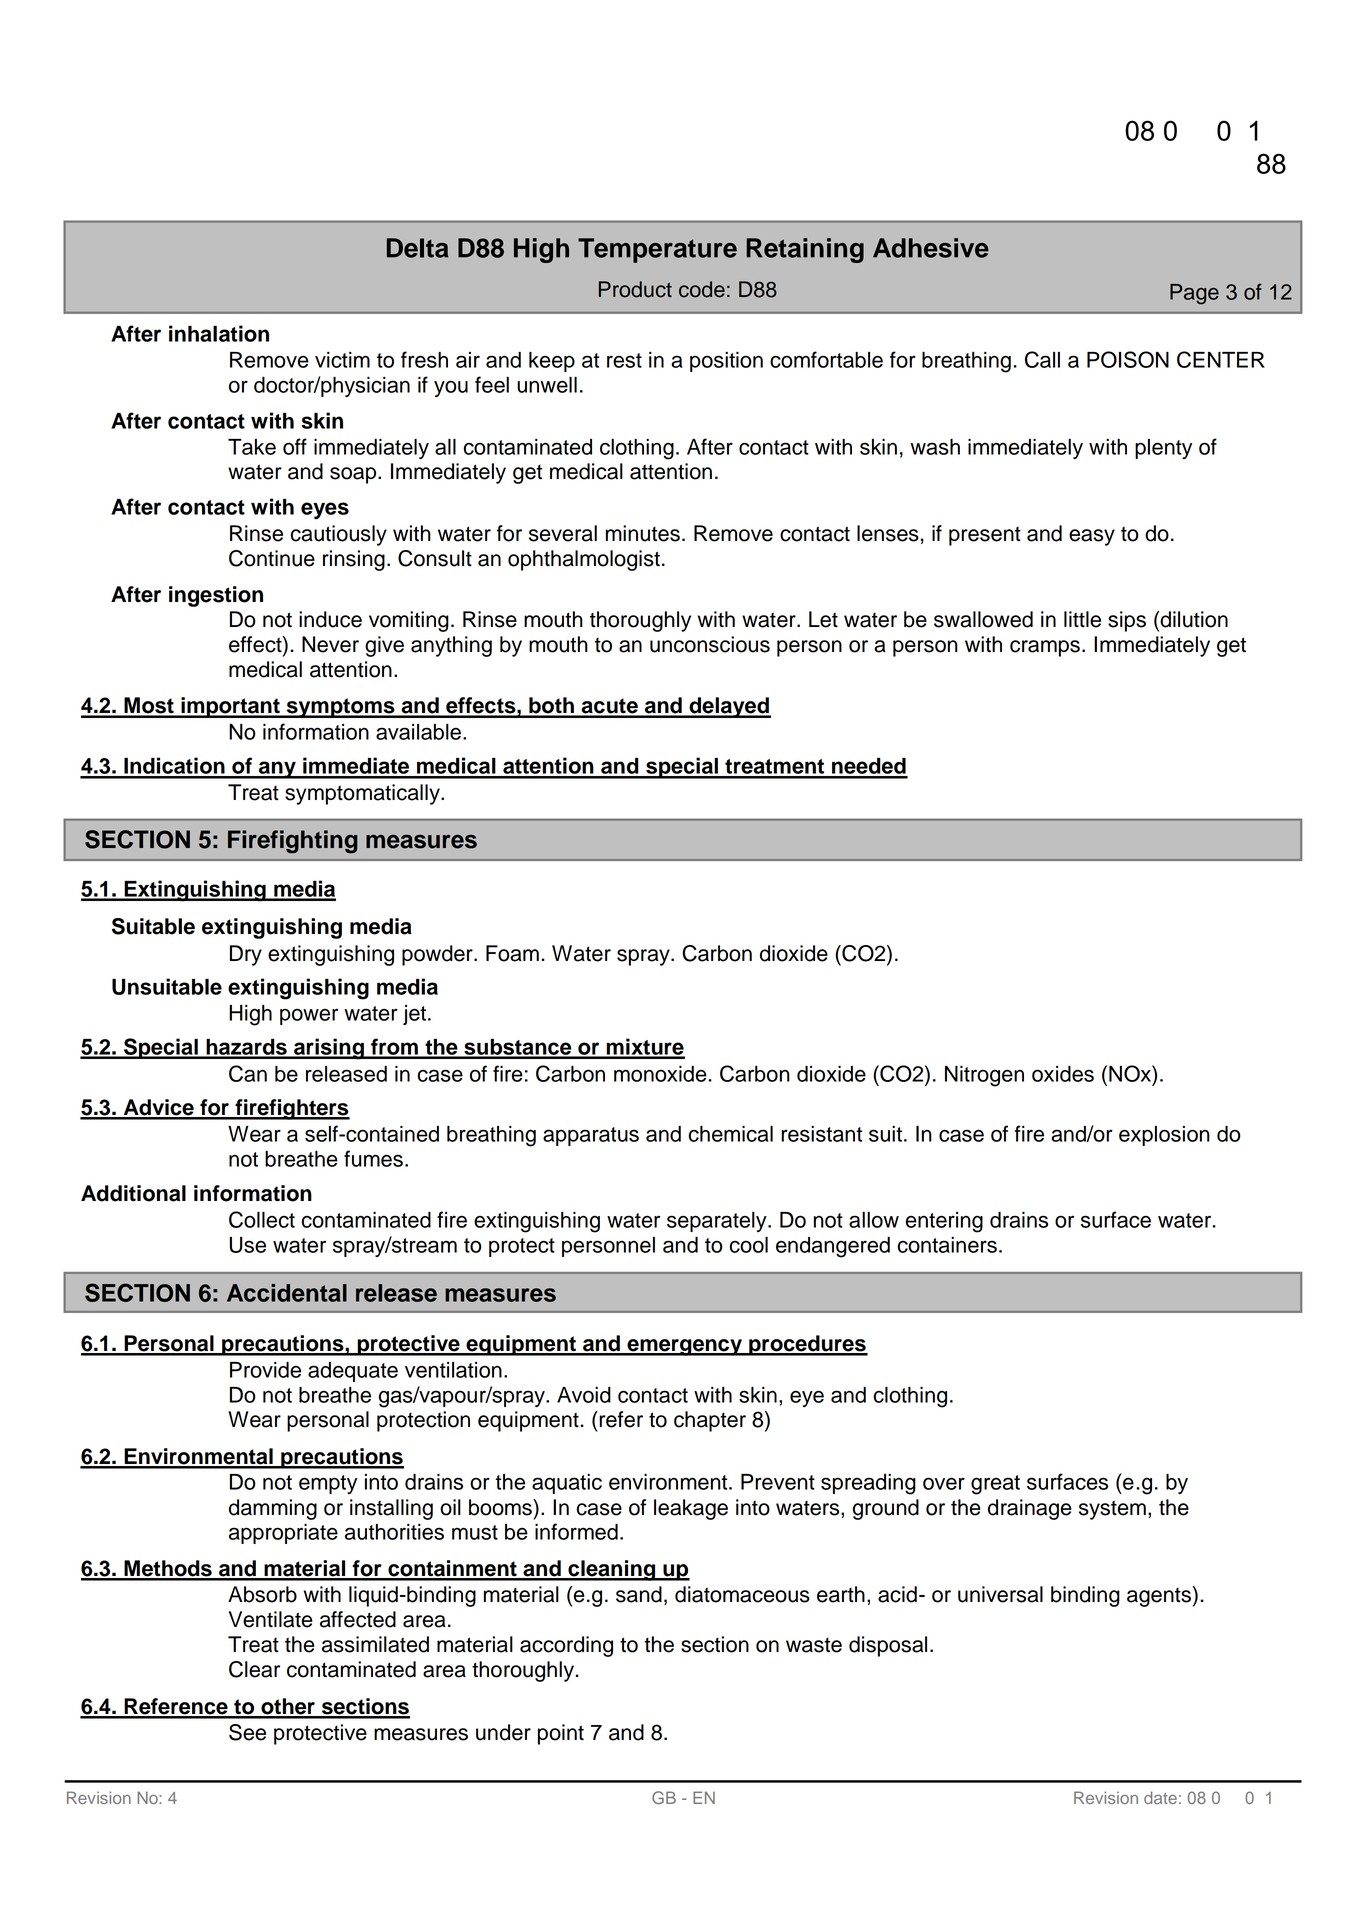 The width and height of the document is (1364, 1929). What do you see at coordinates (219, 333) in the document?
I see `inhalation` at bounding box center [219, 333].
